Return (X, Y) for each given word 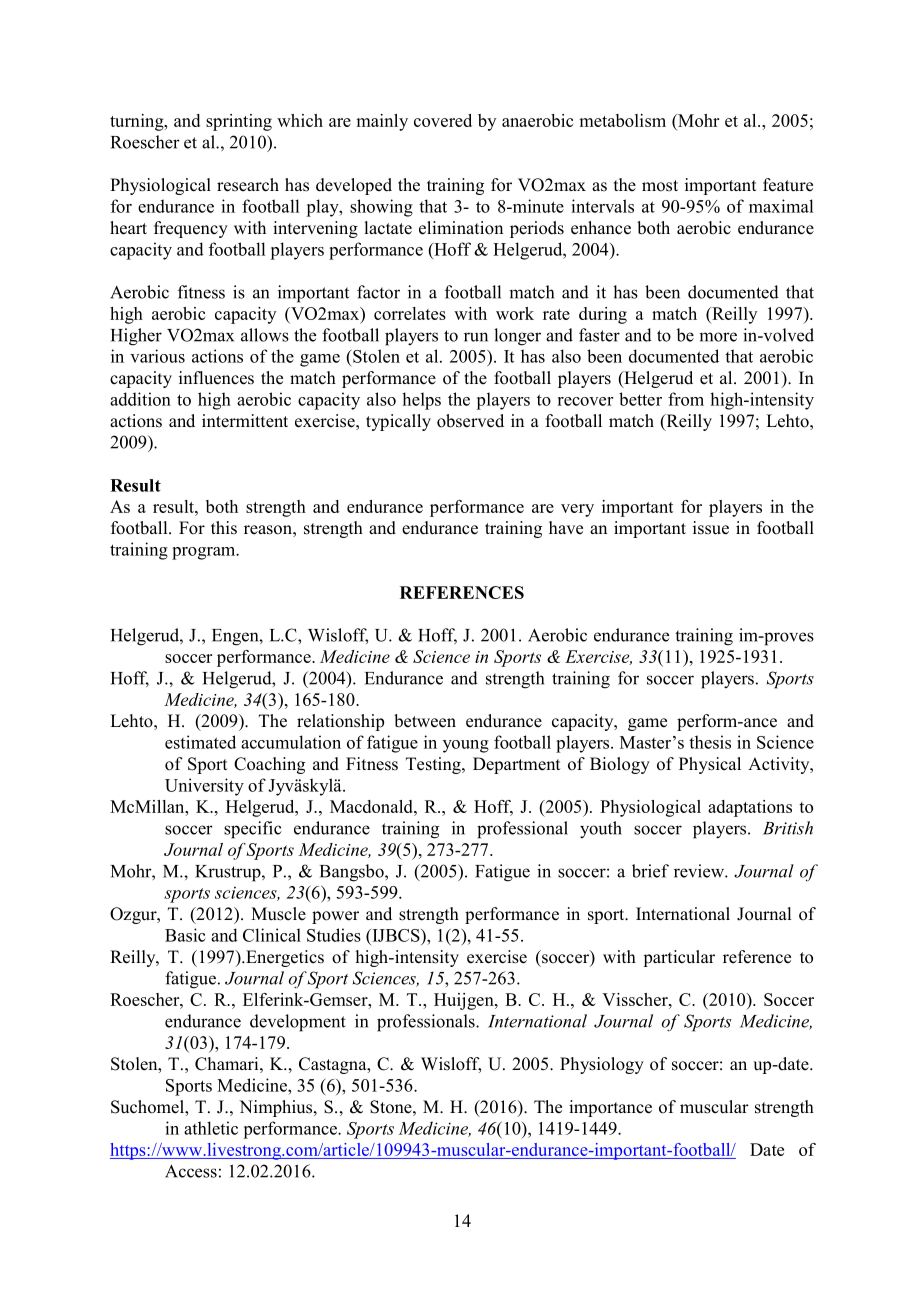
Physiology (602, 1065)
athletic (211, 1128)
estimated (200, 742)
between (425, 721)
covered (443, 120)
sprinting (239, 122)
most (660, 186)
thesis (710, 742)
